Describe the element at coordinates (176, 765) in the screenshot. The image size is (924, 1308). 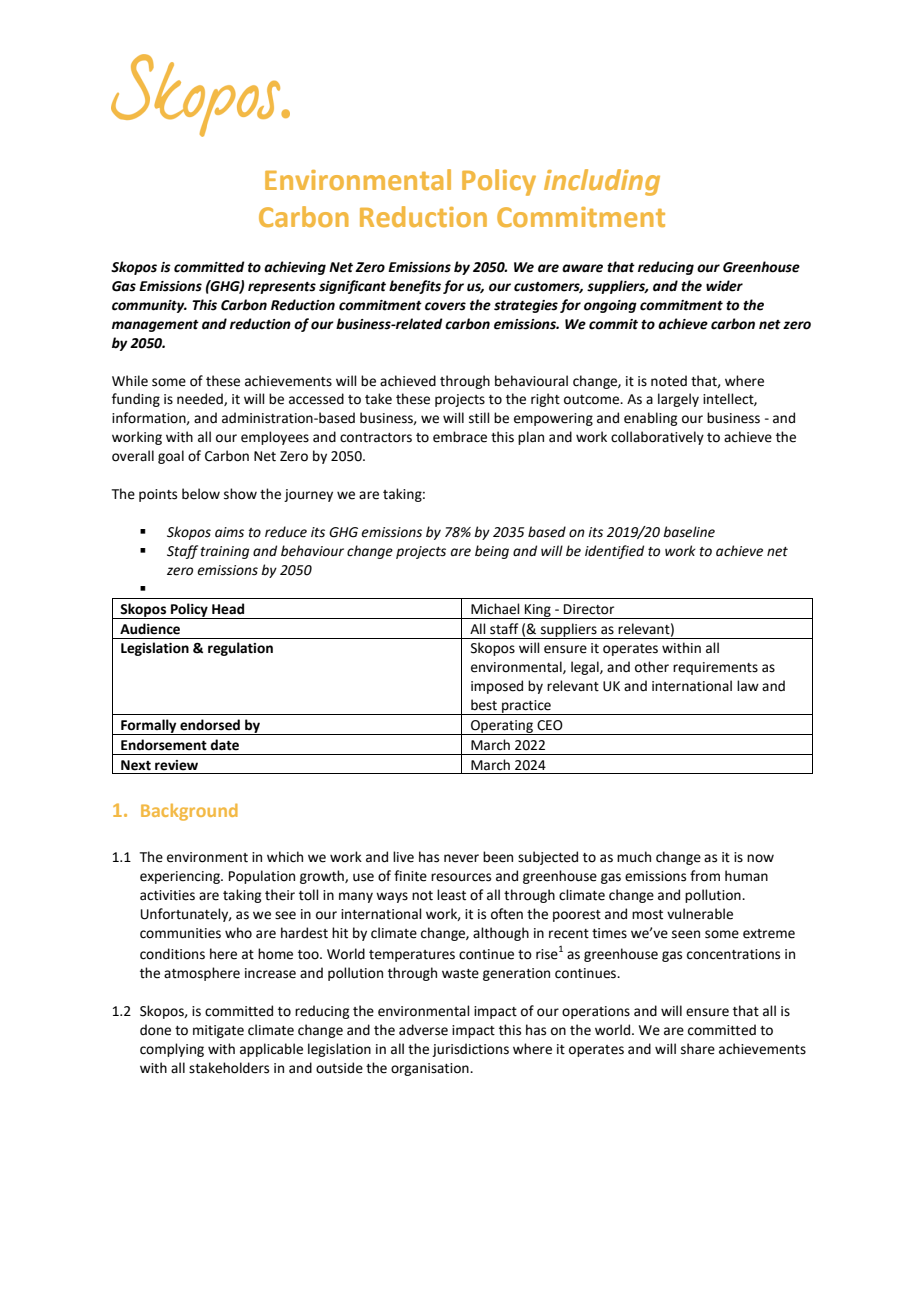
I see `review` at that location.
